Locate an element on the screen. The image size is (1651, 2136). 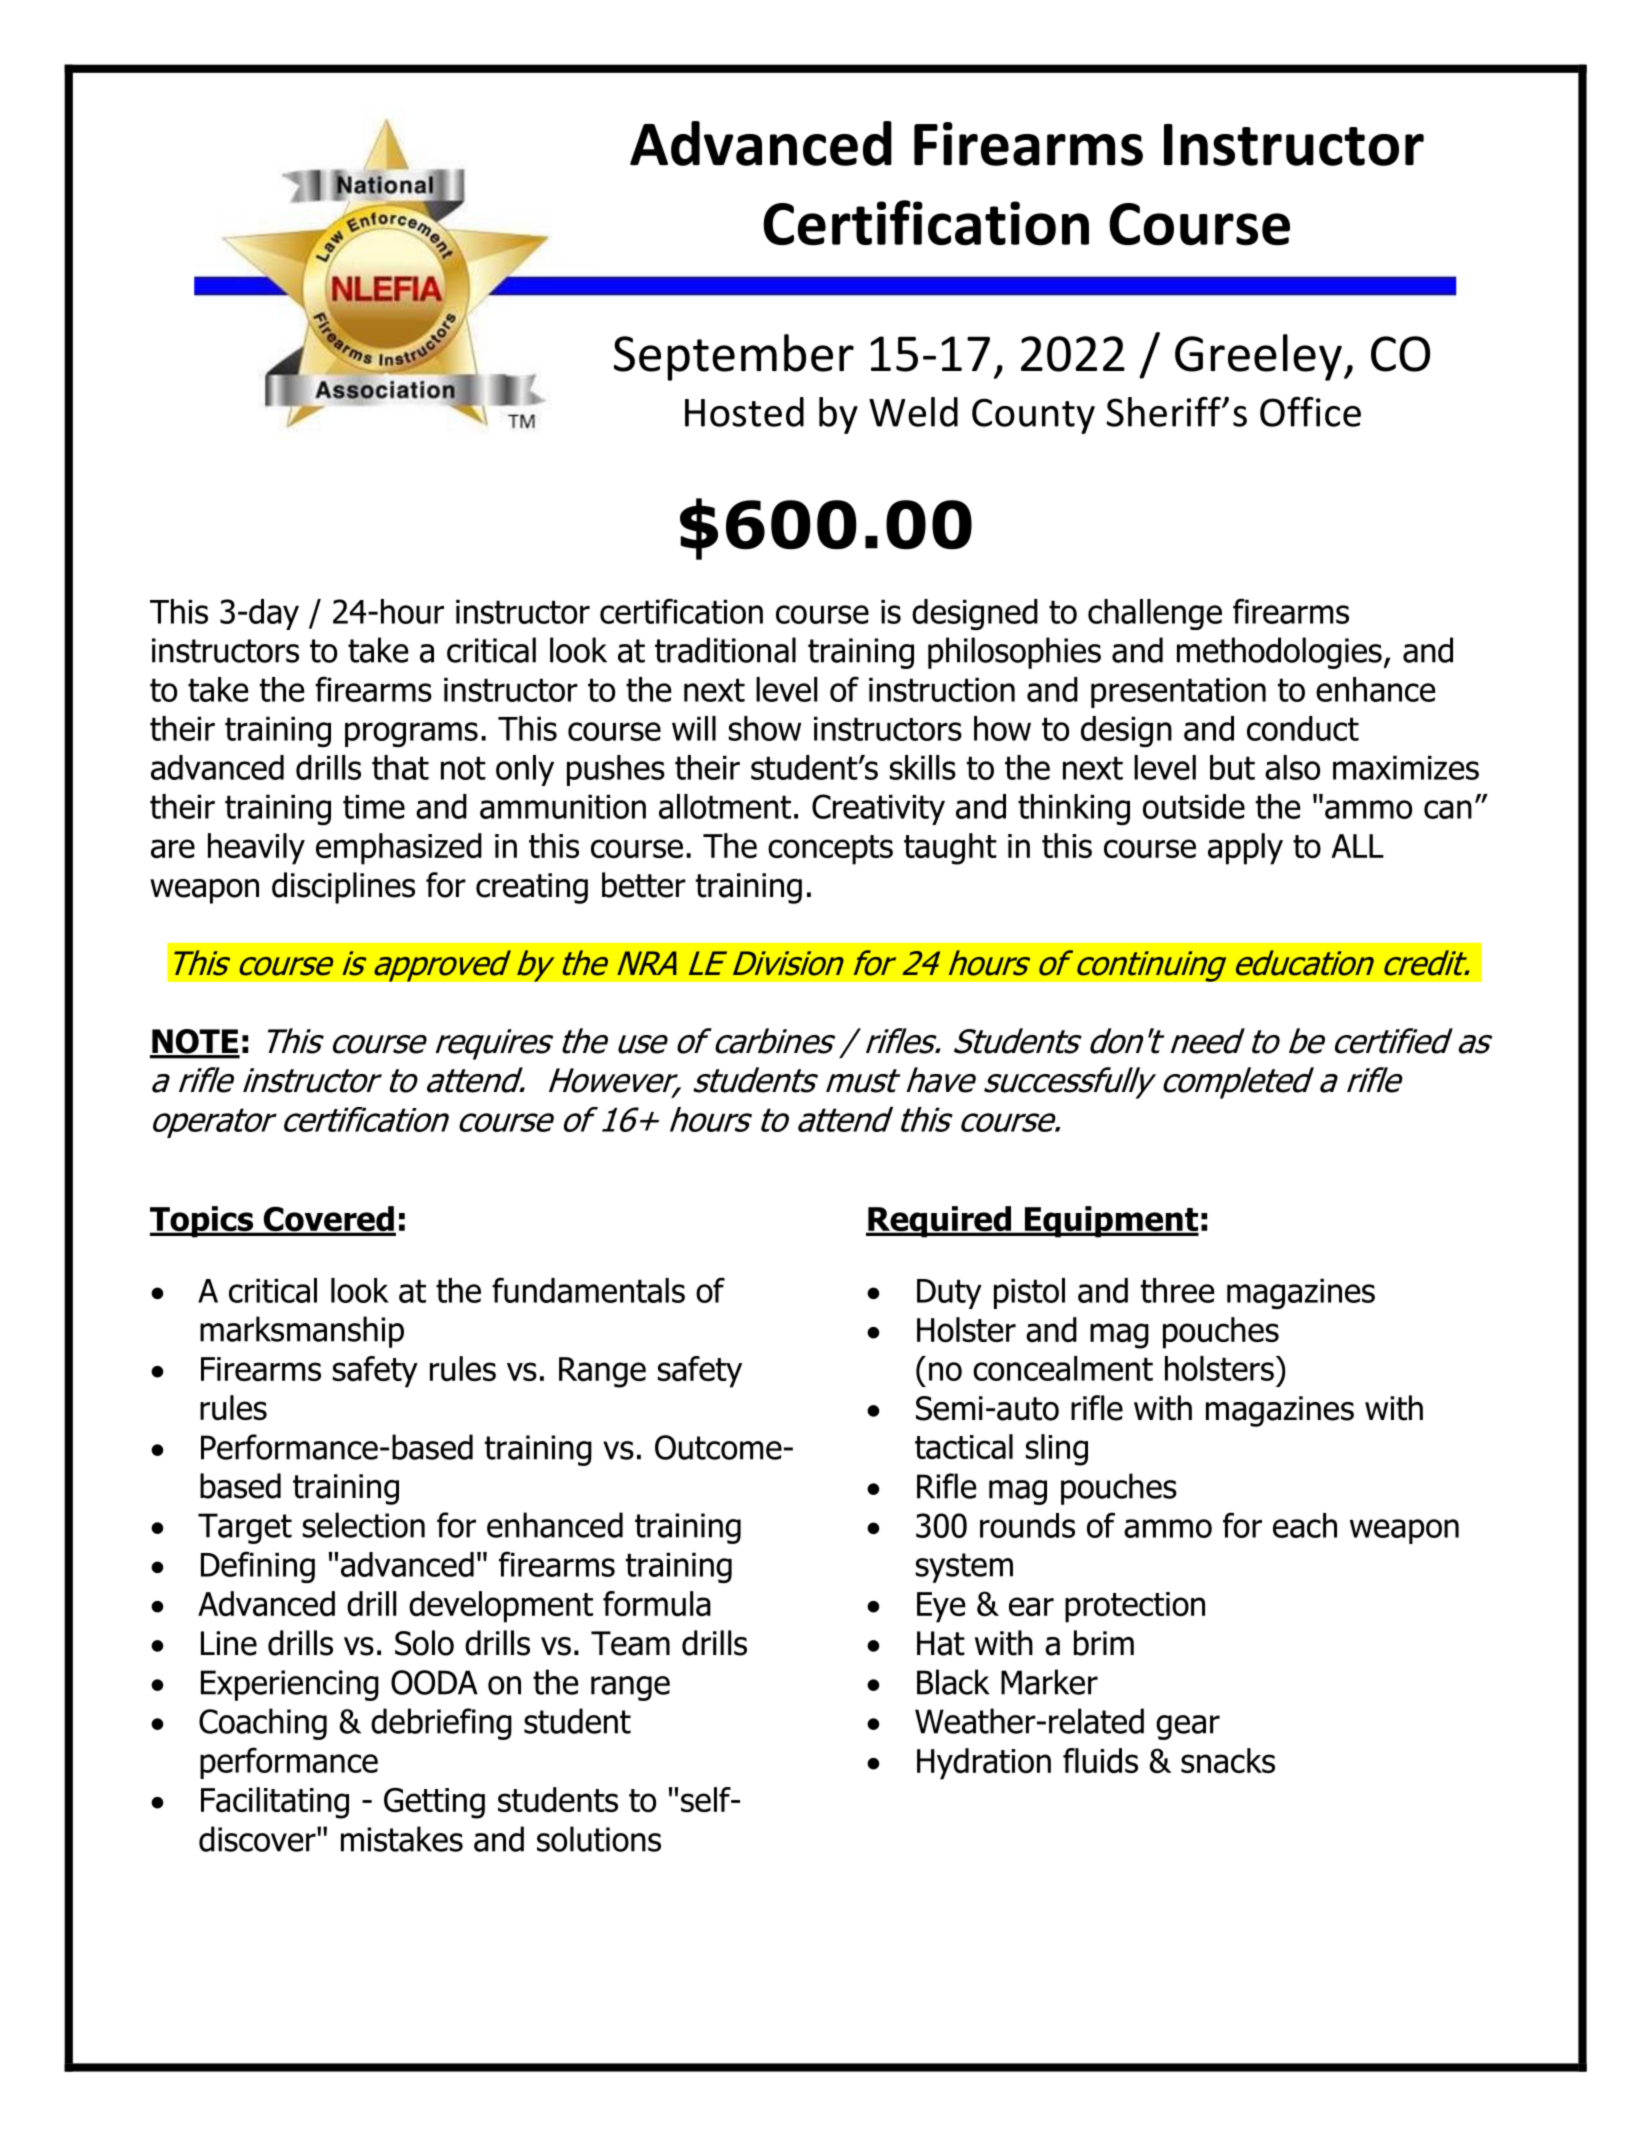
September is located at coordinates (734, 357).
